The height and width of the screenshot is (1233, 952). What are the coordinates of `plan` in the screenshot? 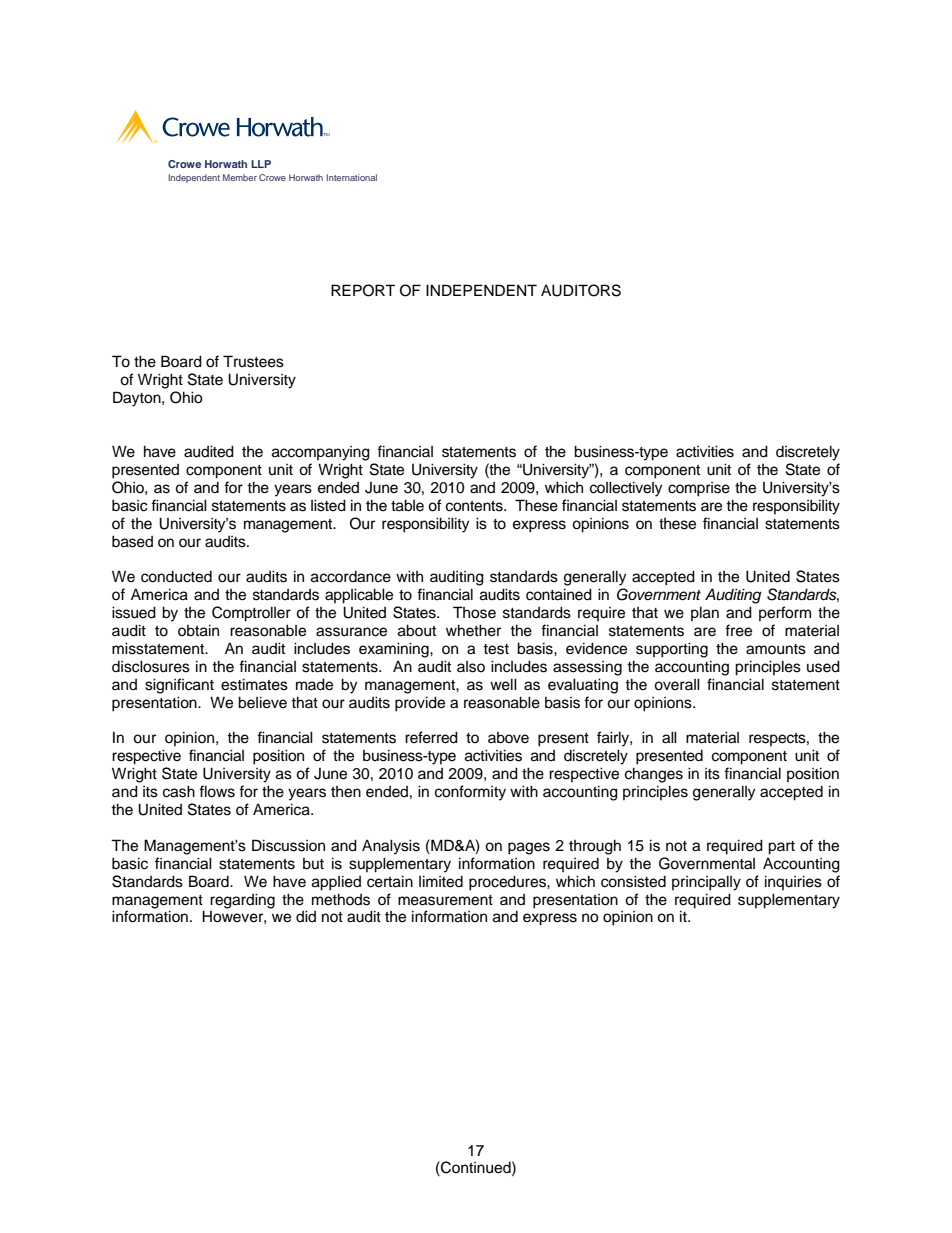 It's located at (705, 613).
